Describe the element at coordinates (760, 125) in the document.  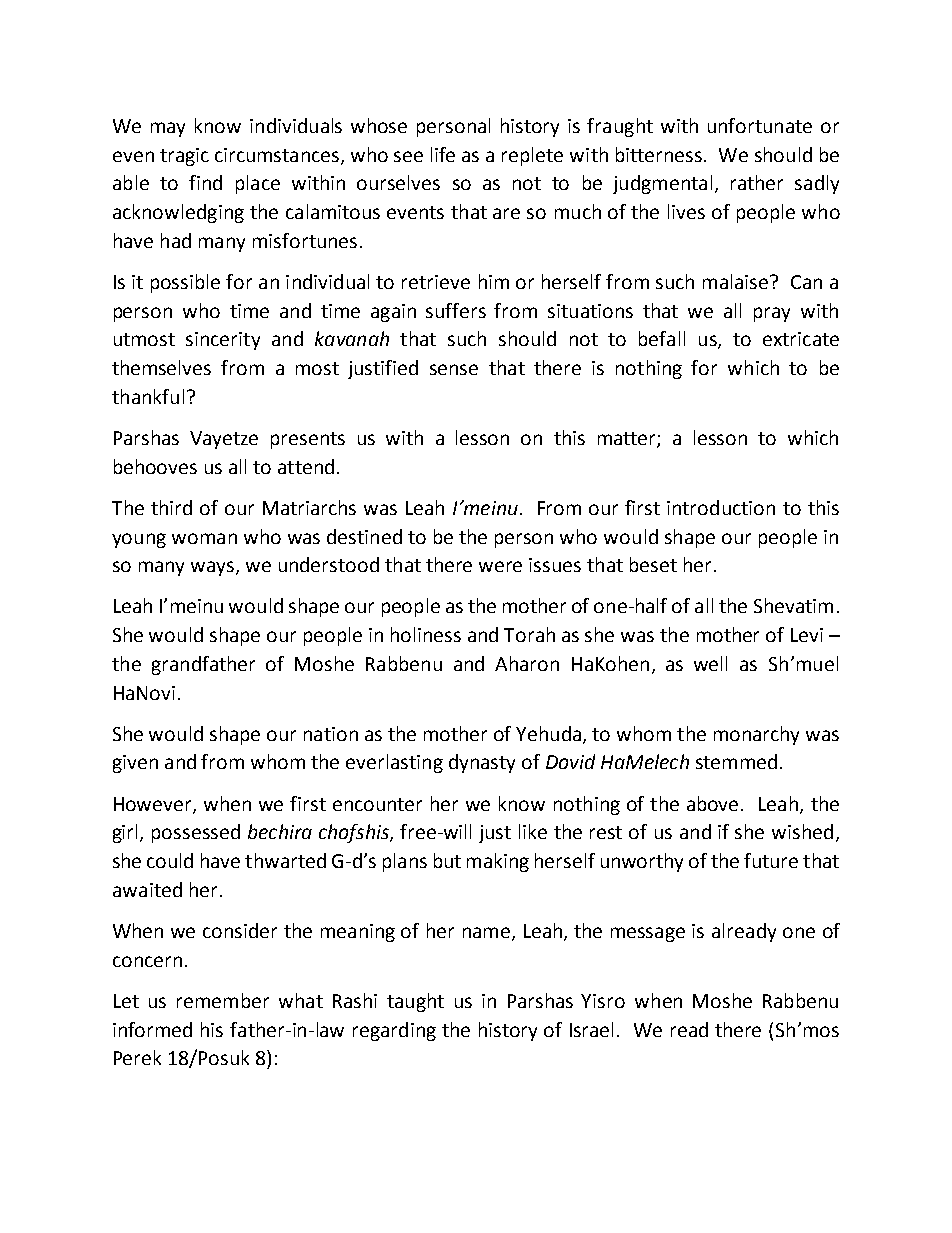
I see `unfortunate` at that location.
